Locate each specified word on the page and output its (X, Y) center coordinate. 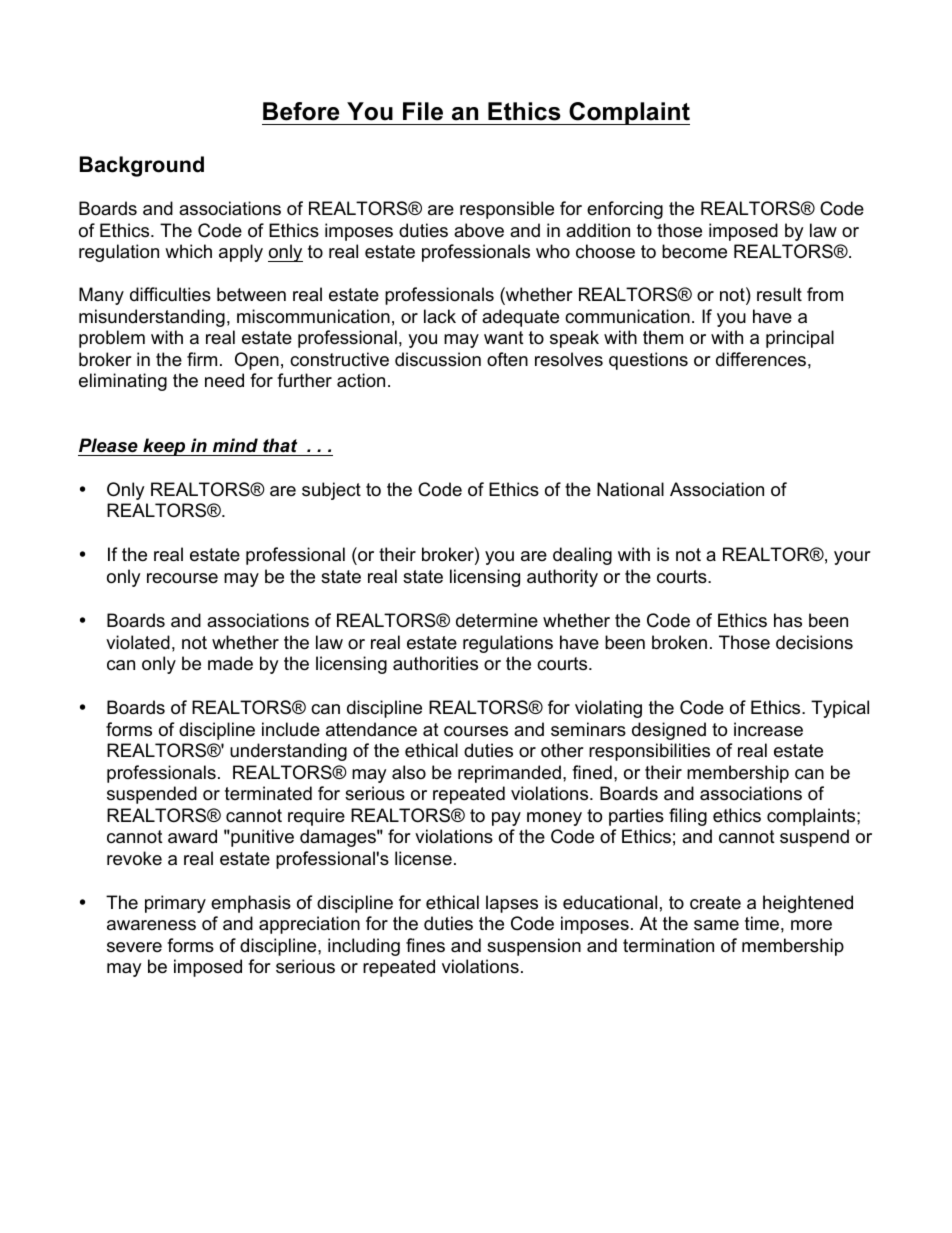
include (291, 729)
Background (142, 166)
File (423, 111)
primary (175, 904)
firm (202, 359)
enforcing (625, 210)
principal (800, 339)
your (852, 558)
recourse (182, 578)
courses (476, 731)
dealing (582, 556)
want (504, 338)
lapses (512, 904)
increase (768, 729)
